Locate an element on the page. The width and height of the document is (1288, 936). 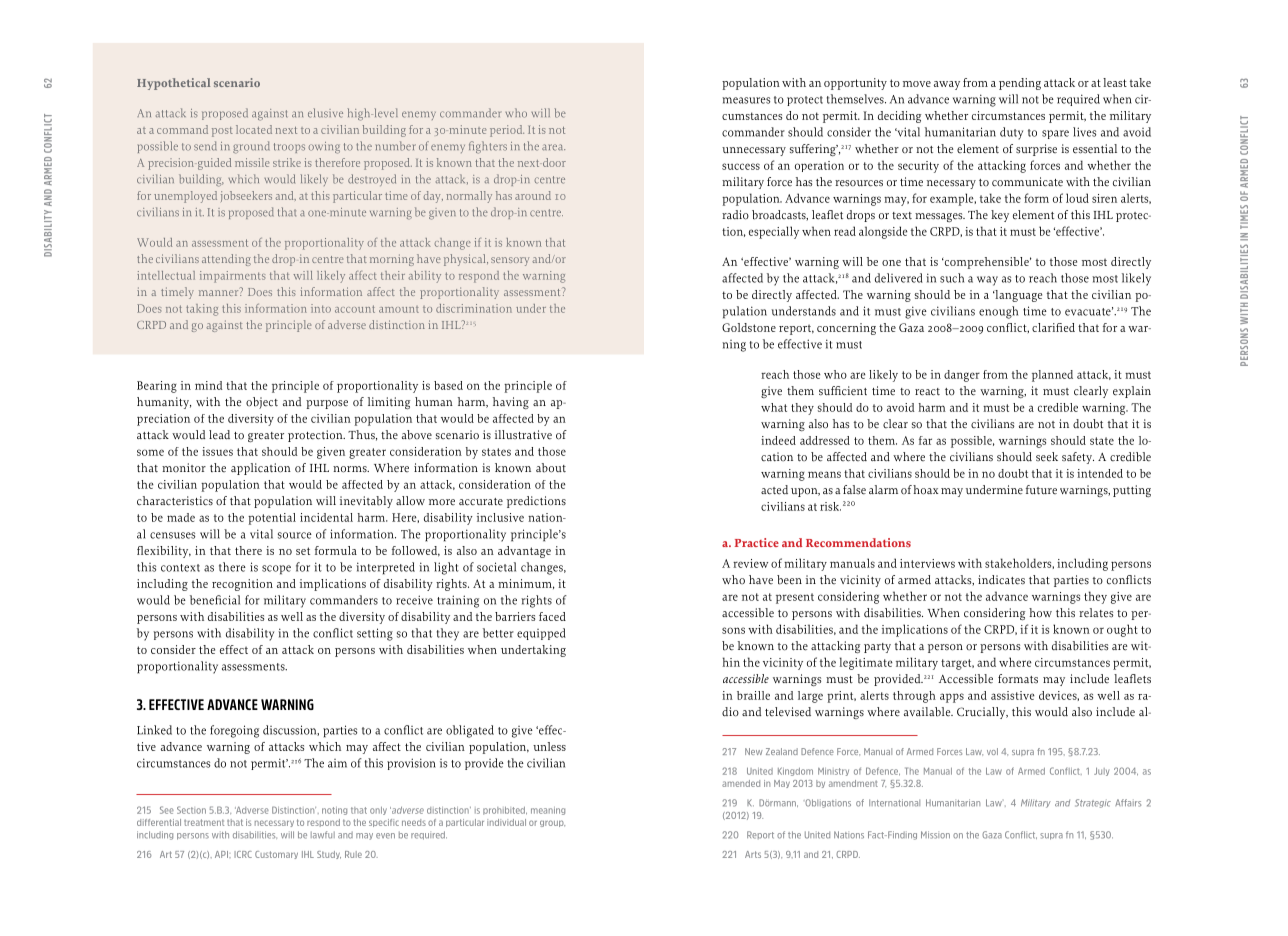
indicates is located at coordinates (1001, 580).
